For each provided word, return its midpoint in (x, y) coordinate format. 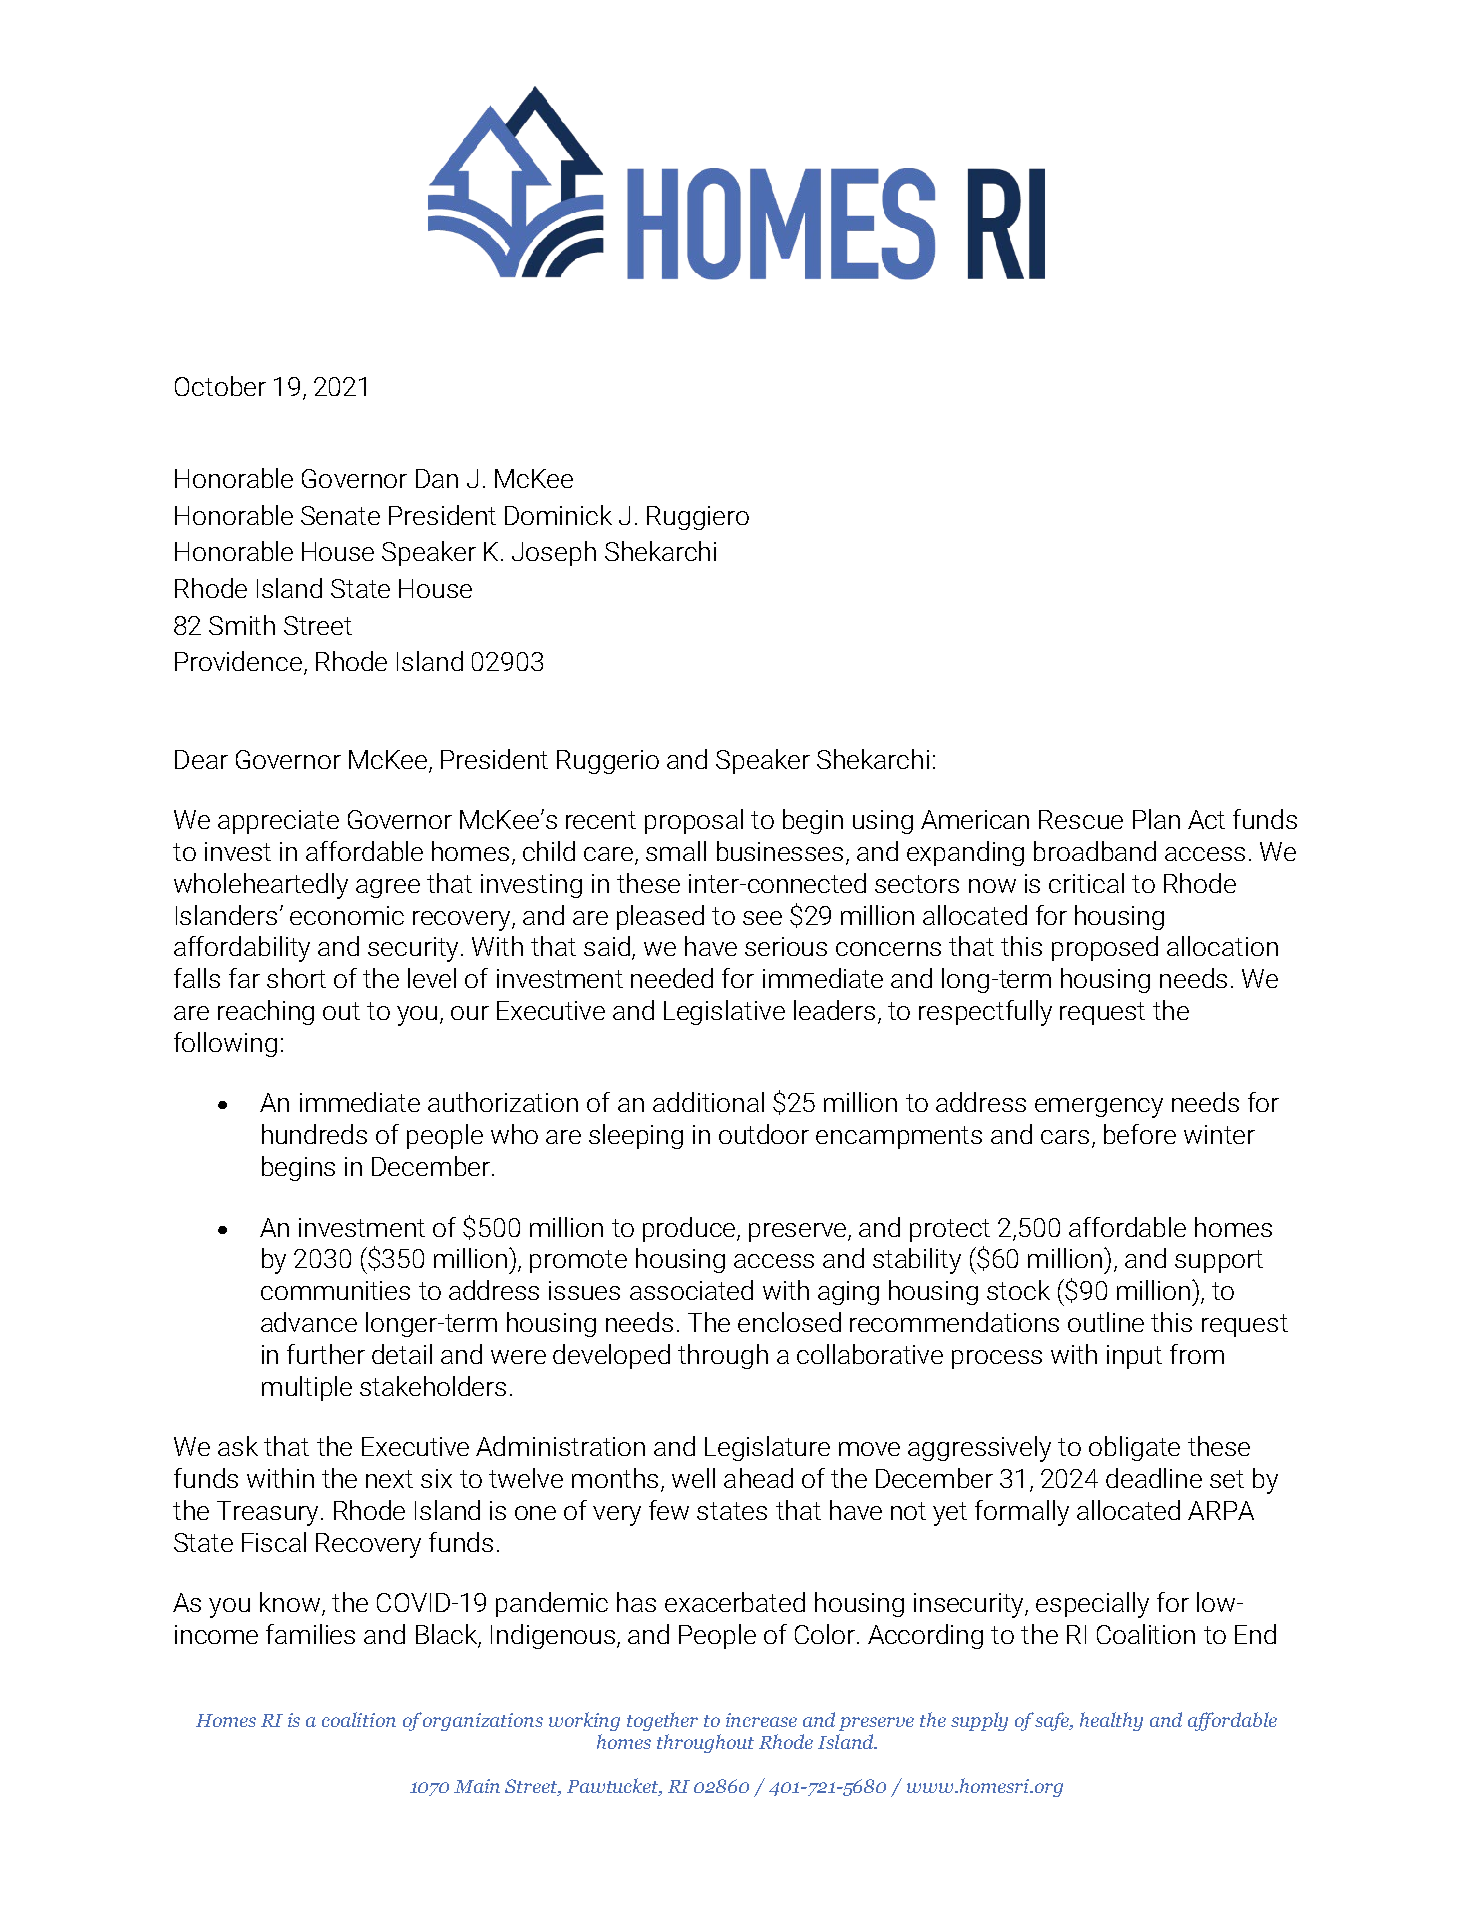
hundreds (314, 1134)
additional (708, 1102)
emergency (1099, 1108)
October (220, 386)
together (662, 1721)
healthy (1111, 1721)
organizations (483, 1722)
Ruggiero (698, 518)
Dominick (558, 515)
